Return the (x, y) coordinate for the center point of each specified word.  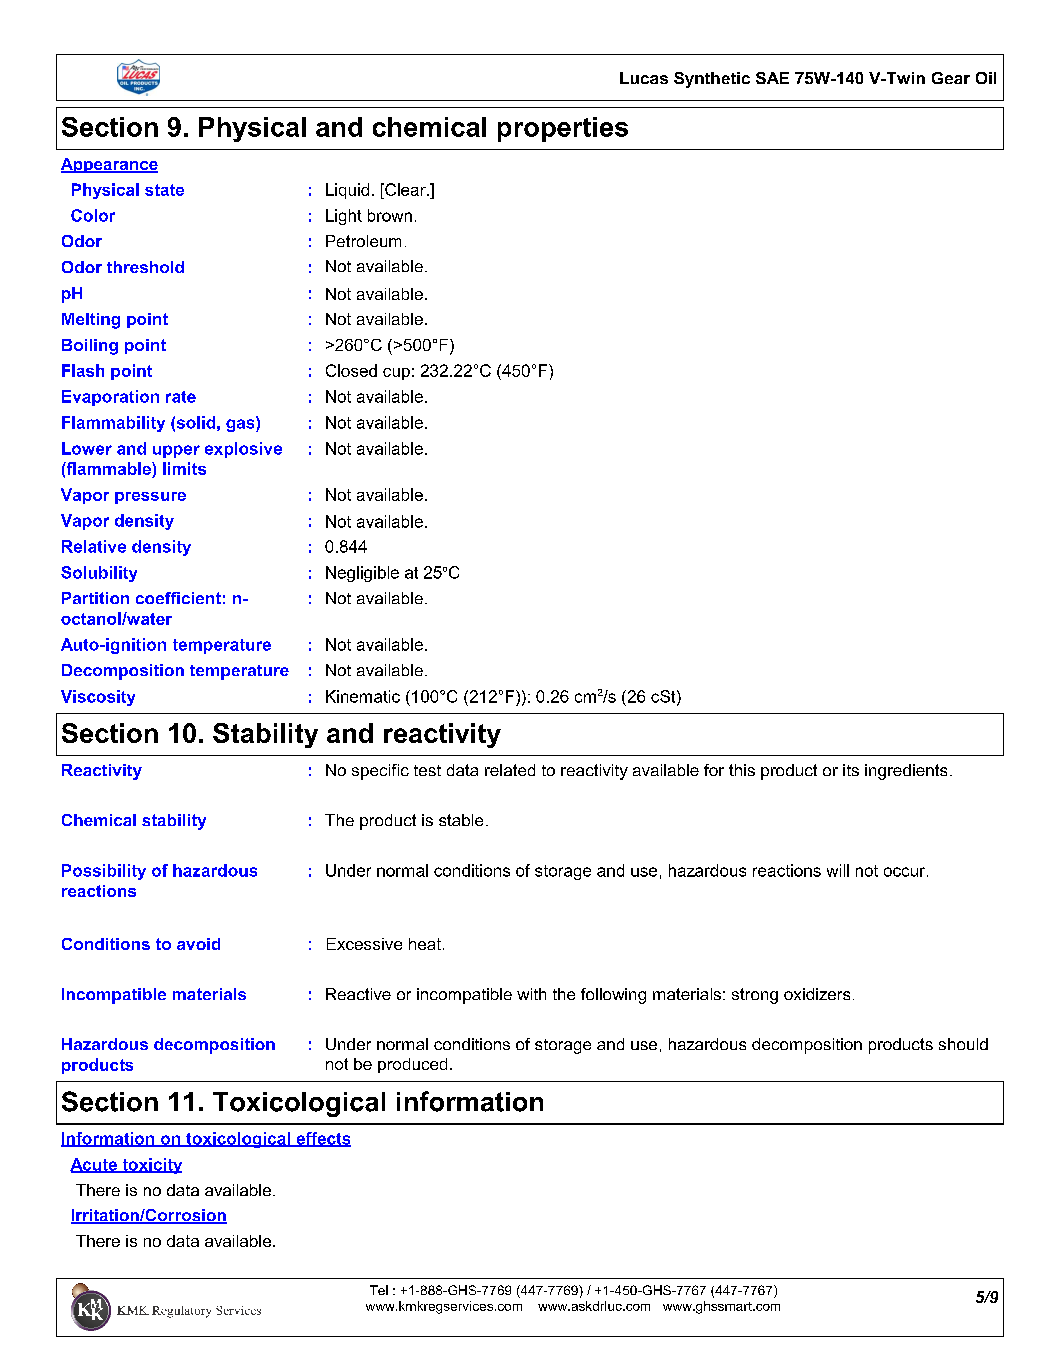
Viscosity (98, 698)
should (963, 1044)
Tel (379, 1290)
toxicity (151, 1166)
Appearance (109, 165)
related (510, 770)
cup (396, 374)
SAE (772, 78)
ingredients (906, 772)
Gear (951, 78)
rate (181, 397)
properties (563, 129)
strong (755, 996)
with (531, 994)
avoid (198, 944)
